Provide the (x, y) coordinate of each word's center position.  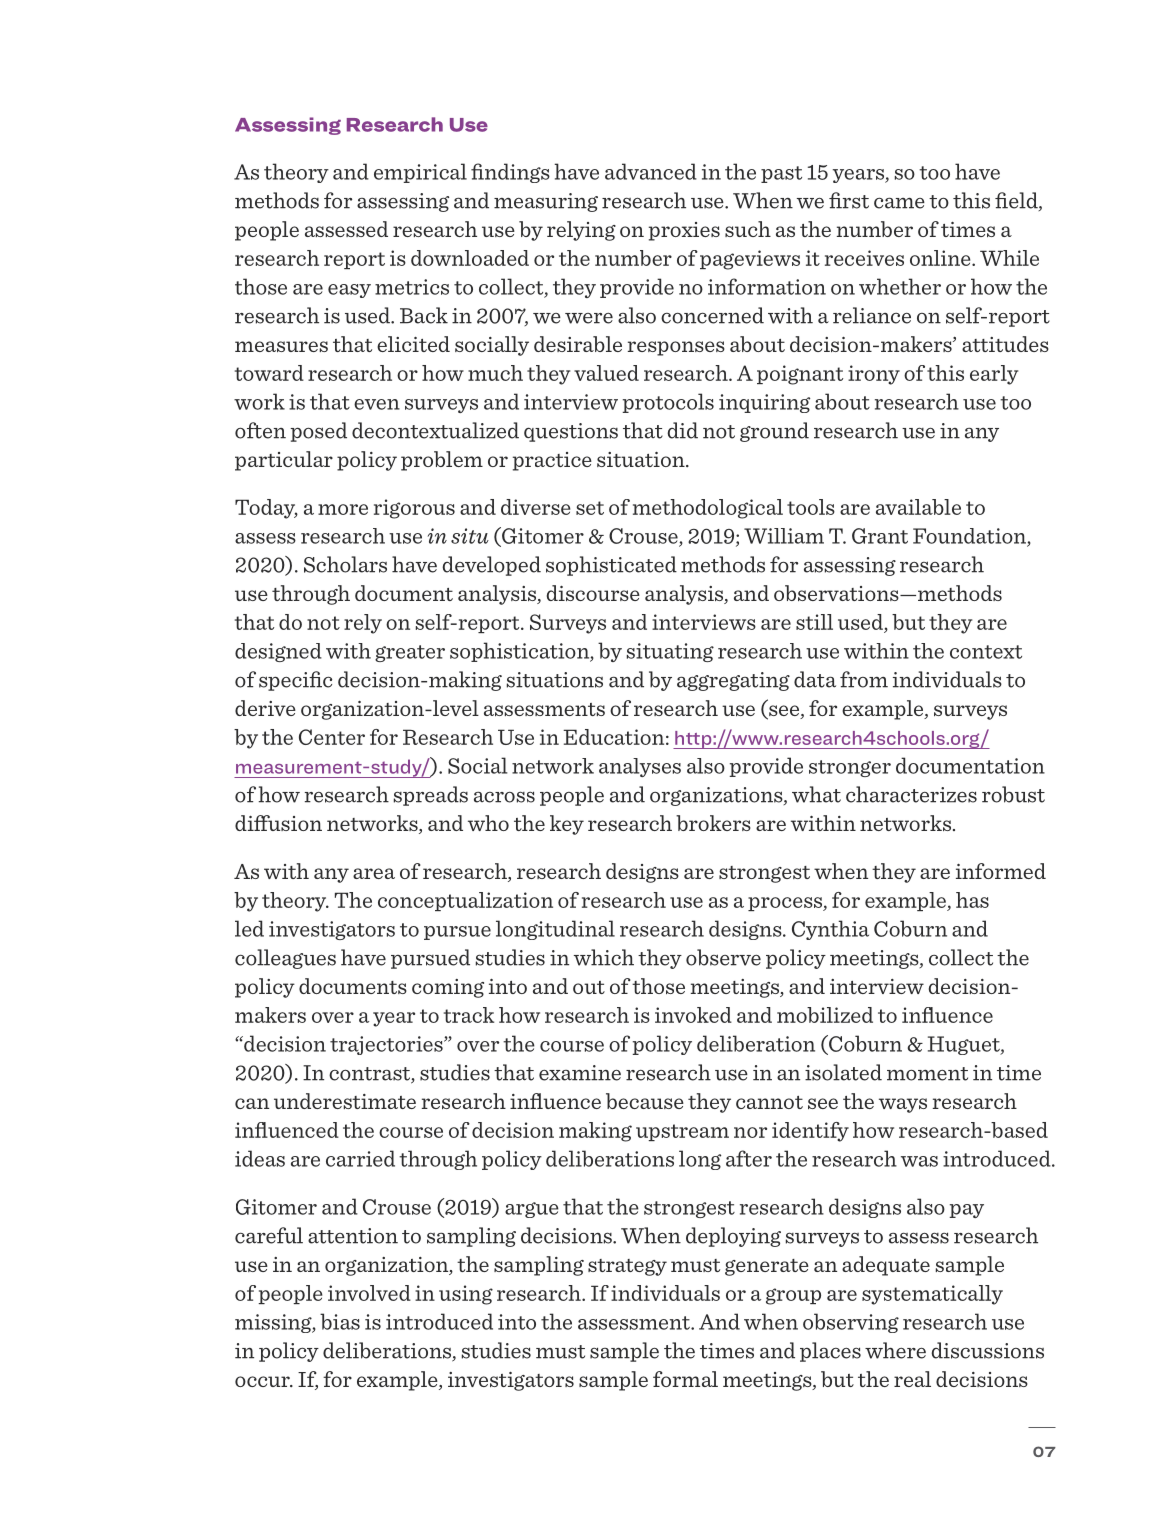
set (590, 508)
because (645, 1101)
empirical (420, 173)
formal (685, 1379)
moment (927, 1074)
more (343, 509)
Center (332, 737)
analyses (640, 767)
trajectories (387, 1045)
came (899, 203)
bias (340, 1321)
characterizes (911, 794)
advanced (651, 171)
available (918, 507)
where (895, 1350)
